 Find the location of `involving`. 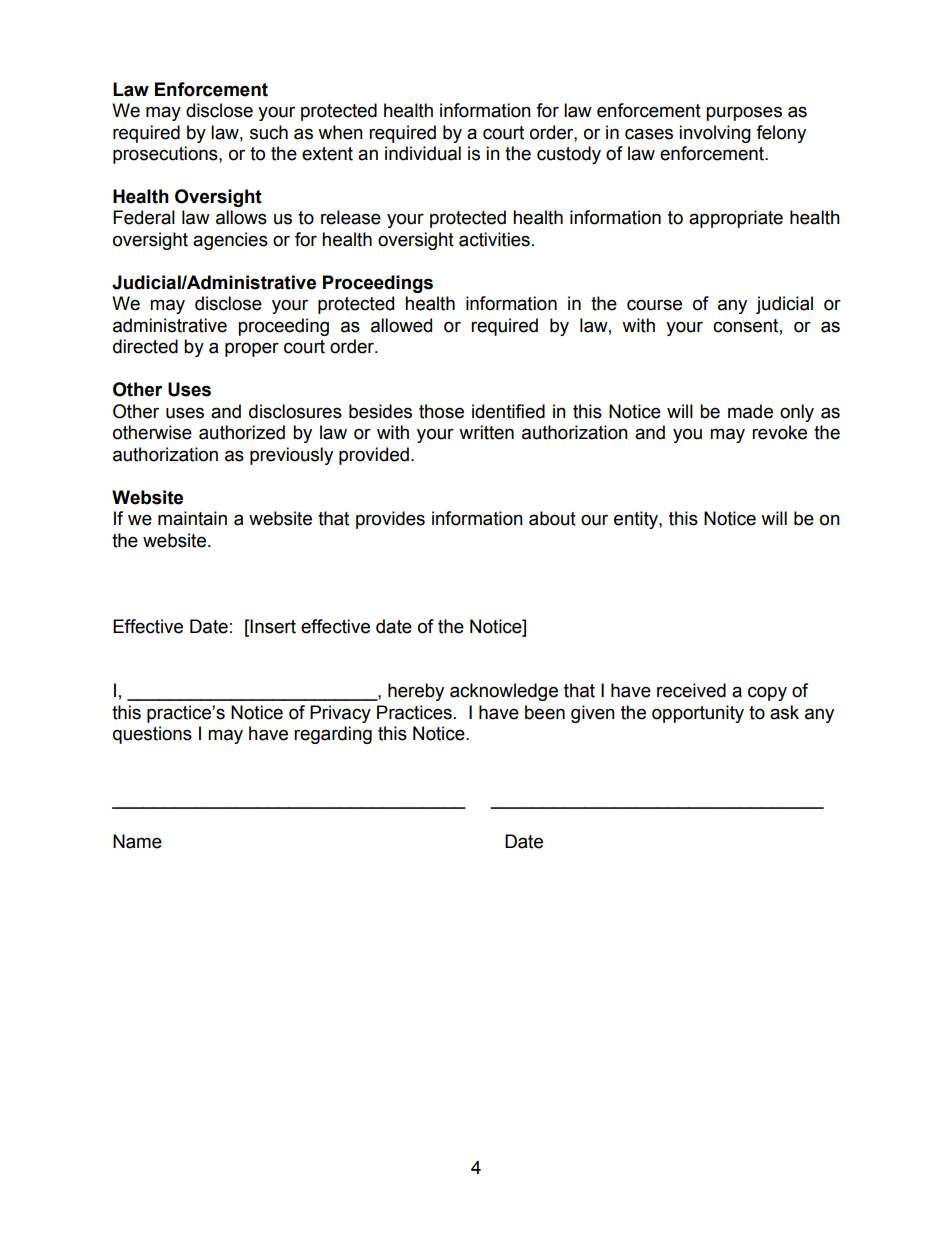

involving is located at coordinates (715, 134).
